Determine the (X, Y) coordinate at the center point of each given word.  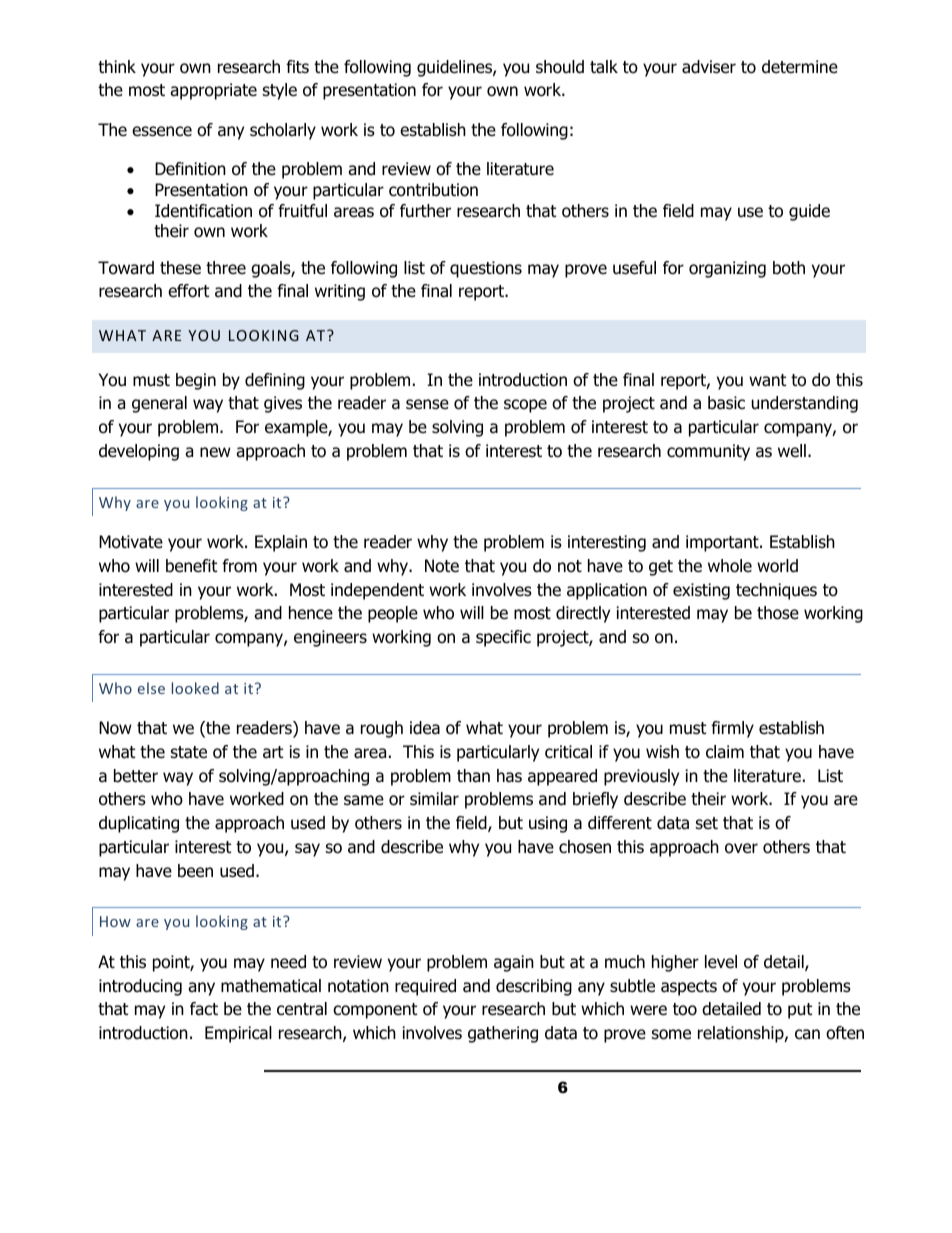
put (800, 1011)
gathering (503, 1034)
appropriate (213, 91)
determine (800, 67)
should (560, 67)
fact (204, 1009)
